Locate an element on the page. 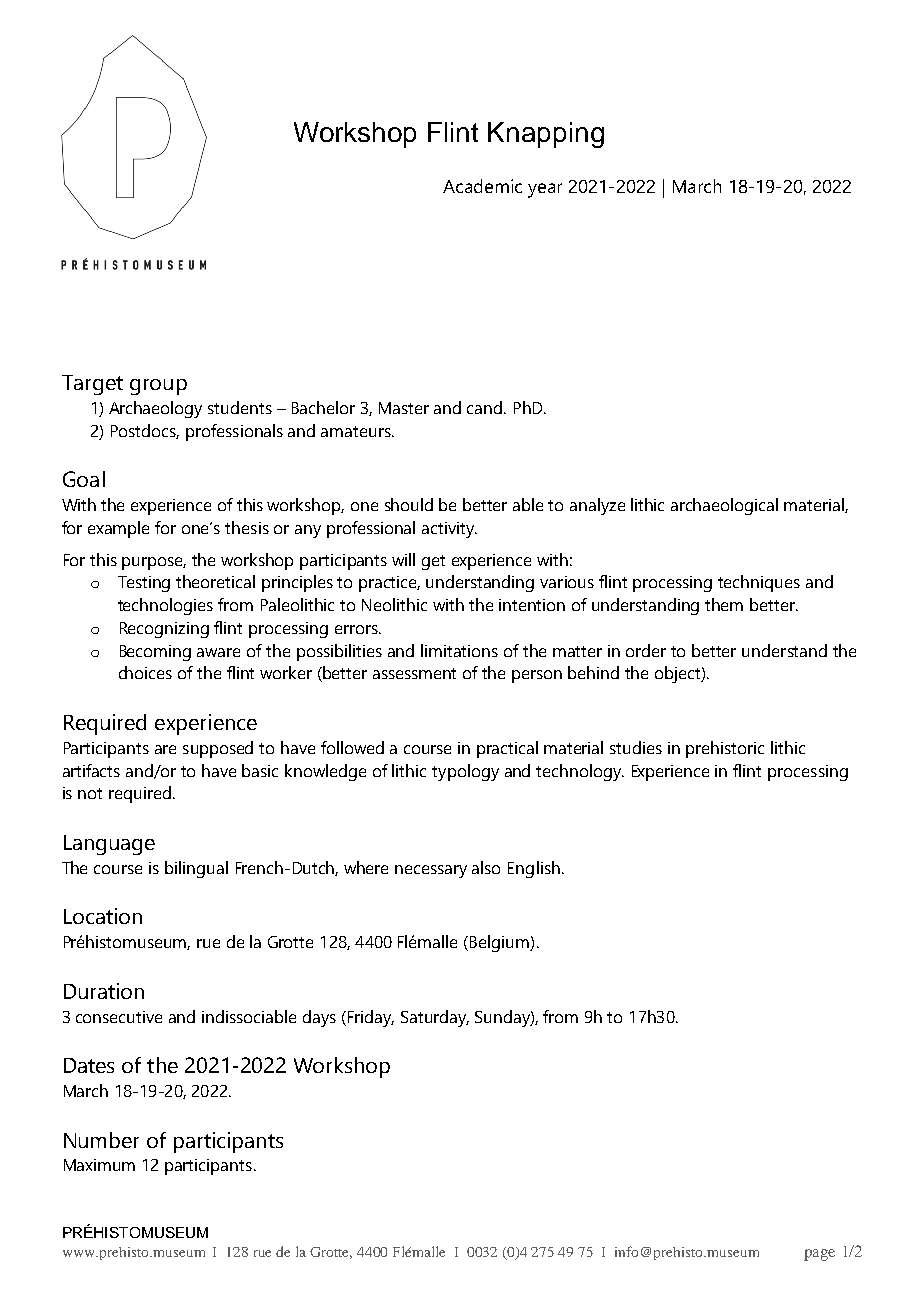 The width and height of the image is (924, 1308). Academic is located at coordinates (482, 186).
